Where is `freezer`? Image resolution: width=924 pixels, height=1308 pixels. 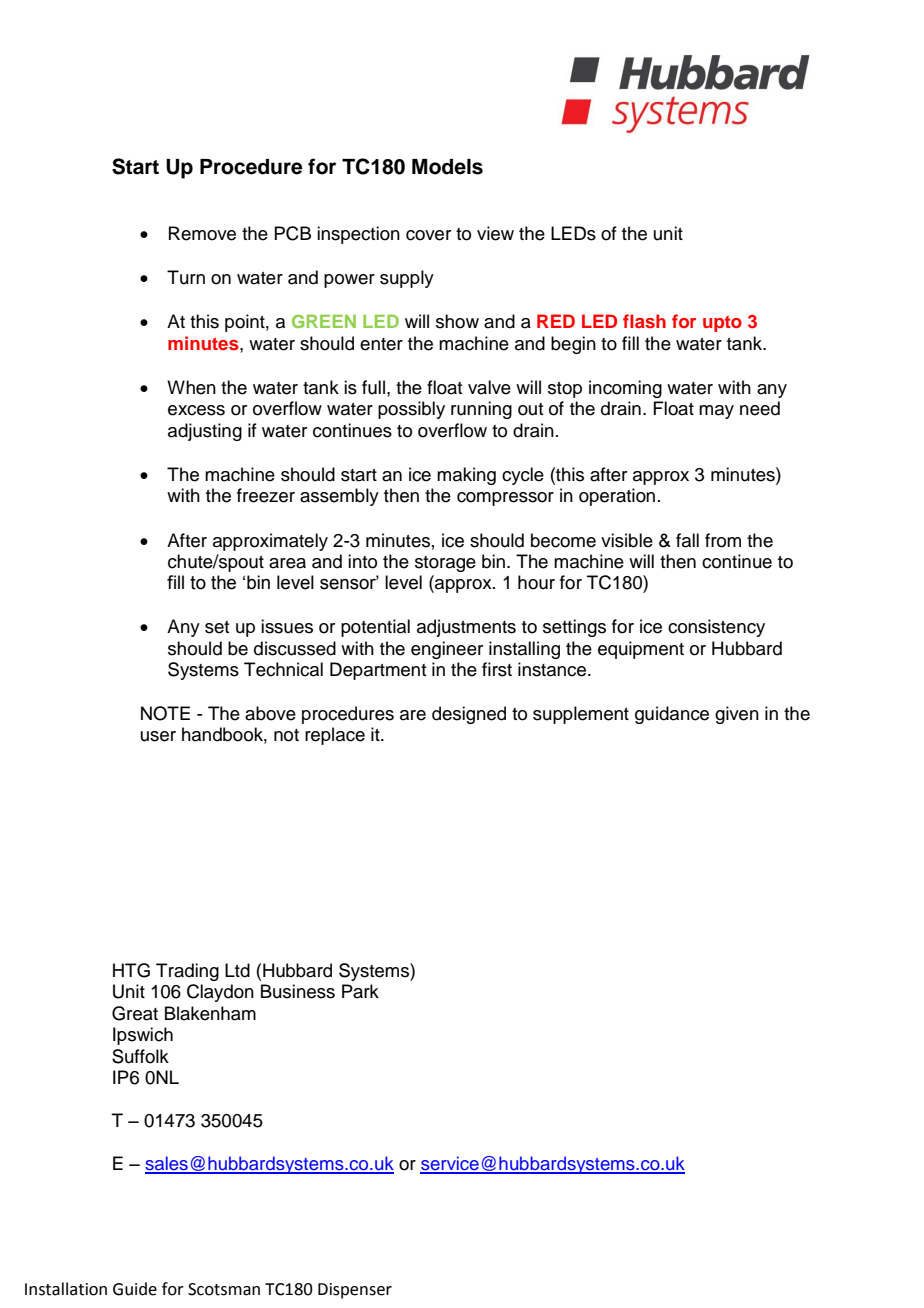 freezer is located at coordinates (266, 495).
